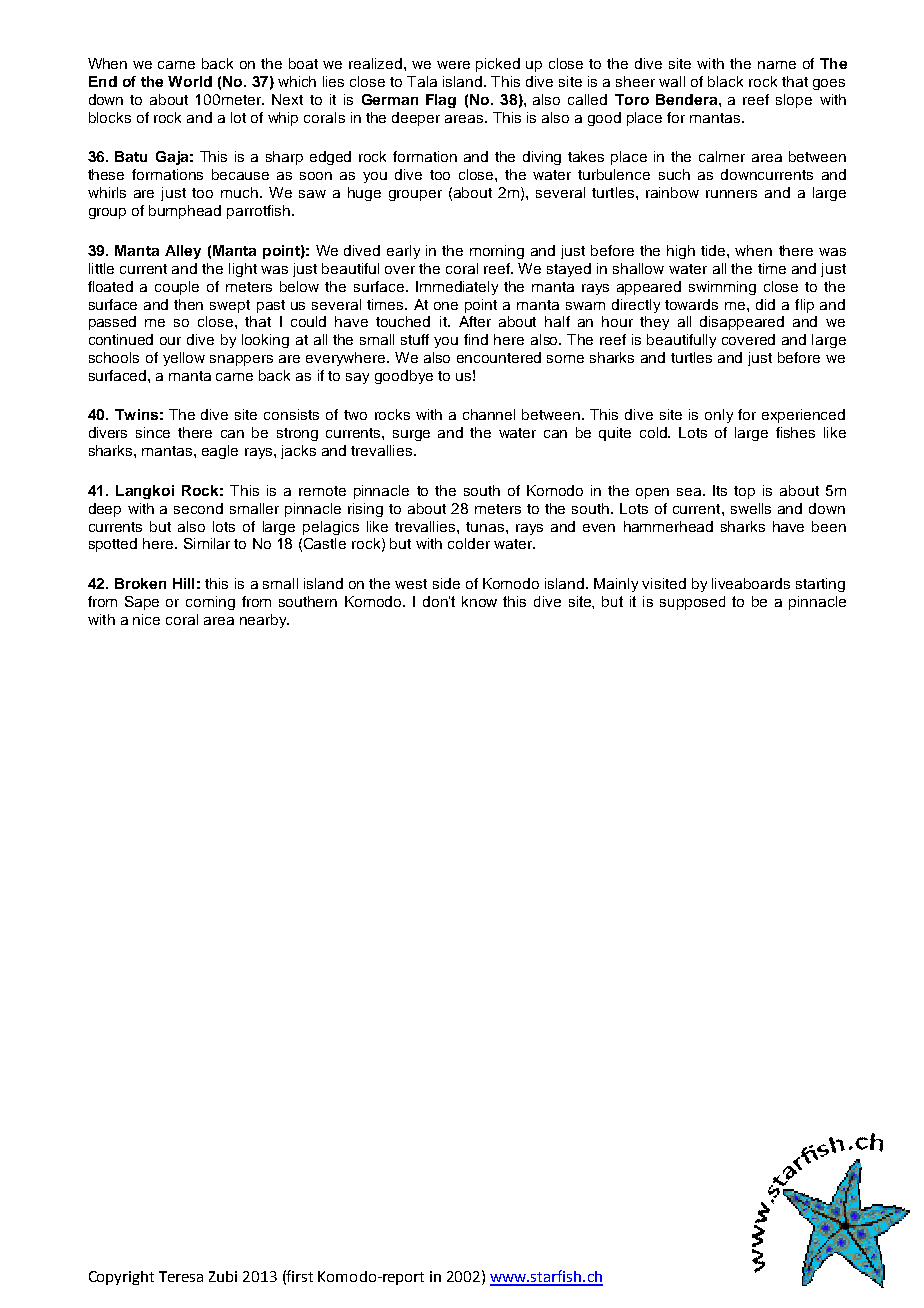 The image size is (924, 1308). What do you see at coordinates (190, 81) in the screenshot?
I see `World` at bounding box center [190, 81].
